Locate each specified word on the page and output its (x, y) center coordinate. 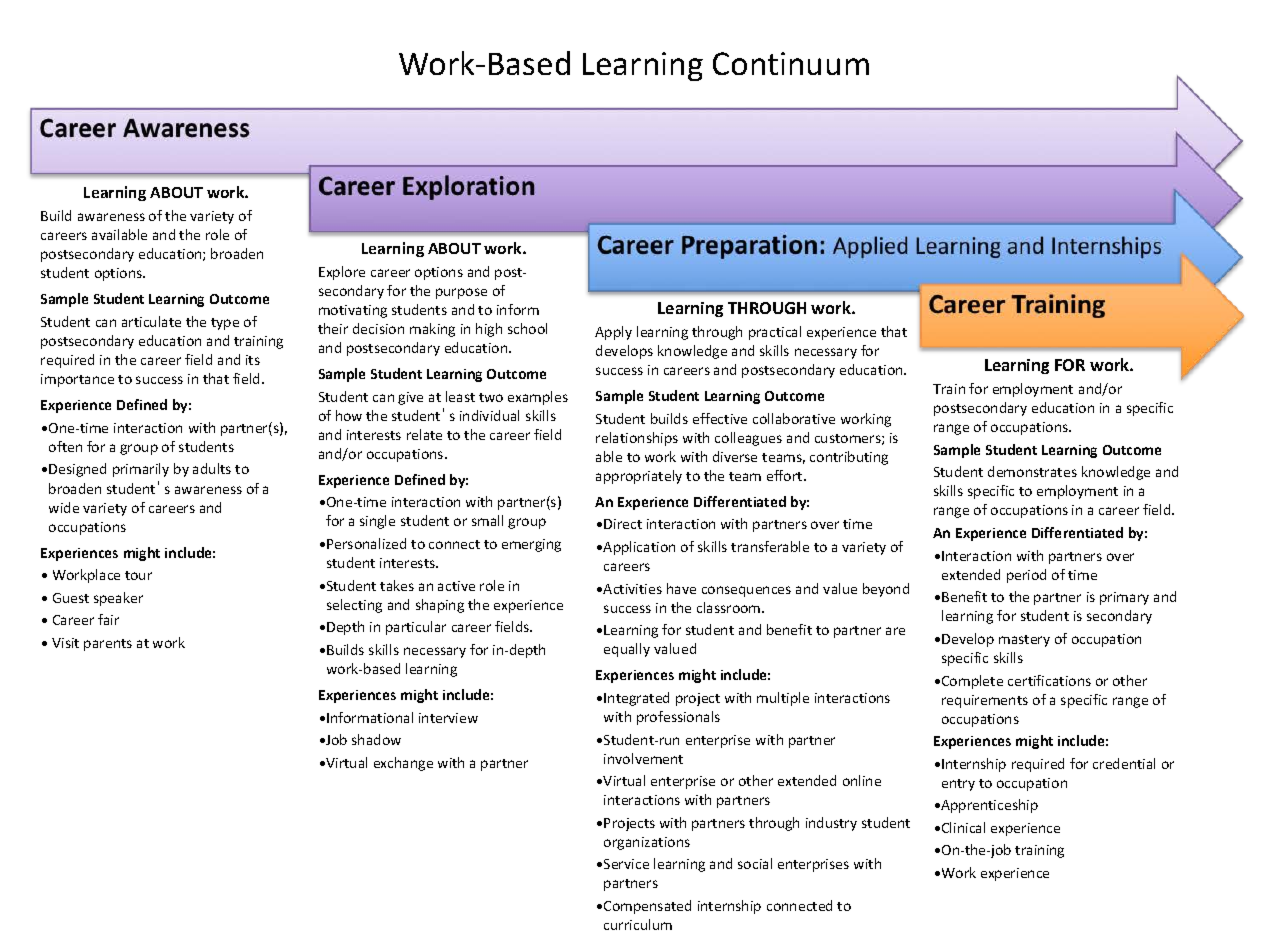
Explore (342, 273)
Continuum (791, 63)
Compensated (647, 907)
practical (775, 333)
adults (212, 468)
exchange (403, 764)
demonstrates (1032, 471)
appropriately (639, 477)
